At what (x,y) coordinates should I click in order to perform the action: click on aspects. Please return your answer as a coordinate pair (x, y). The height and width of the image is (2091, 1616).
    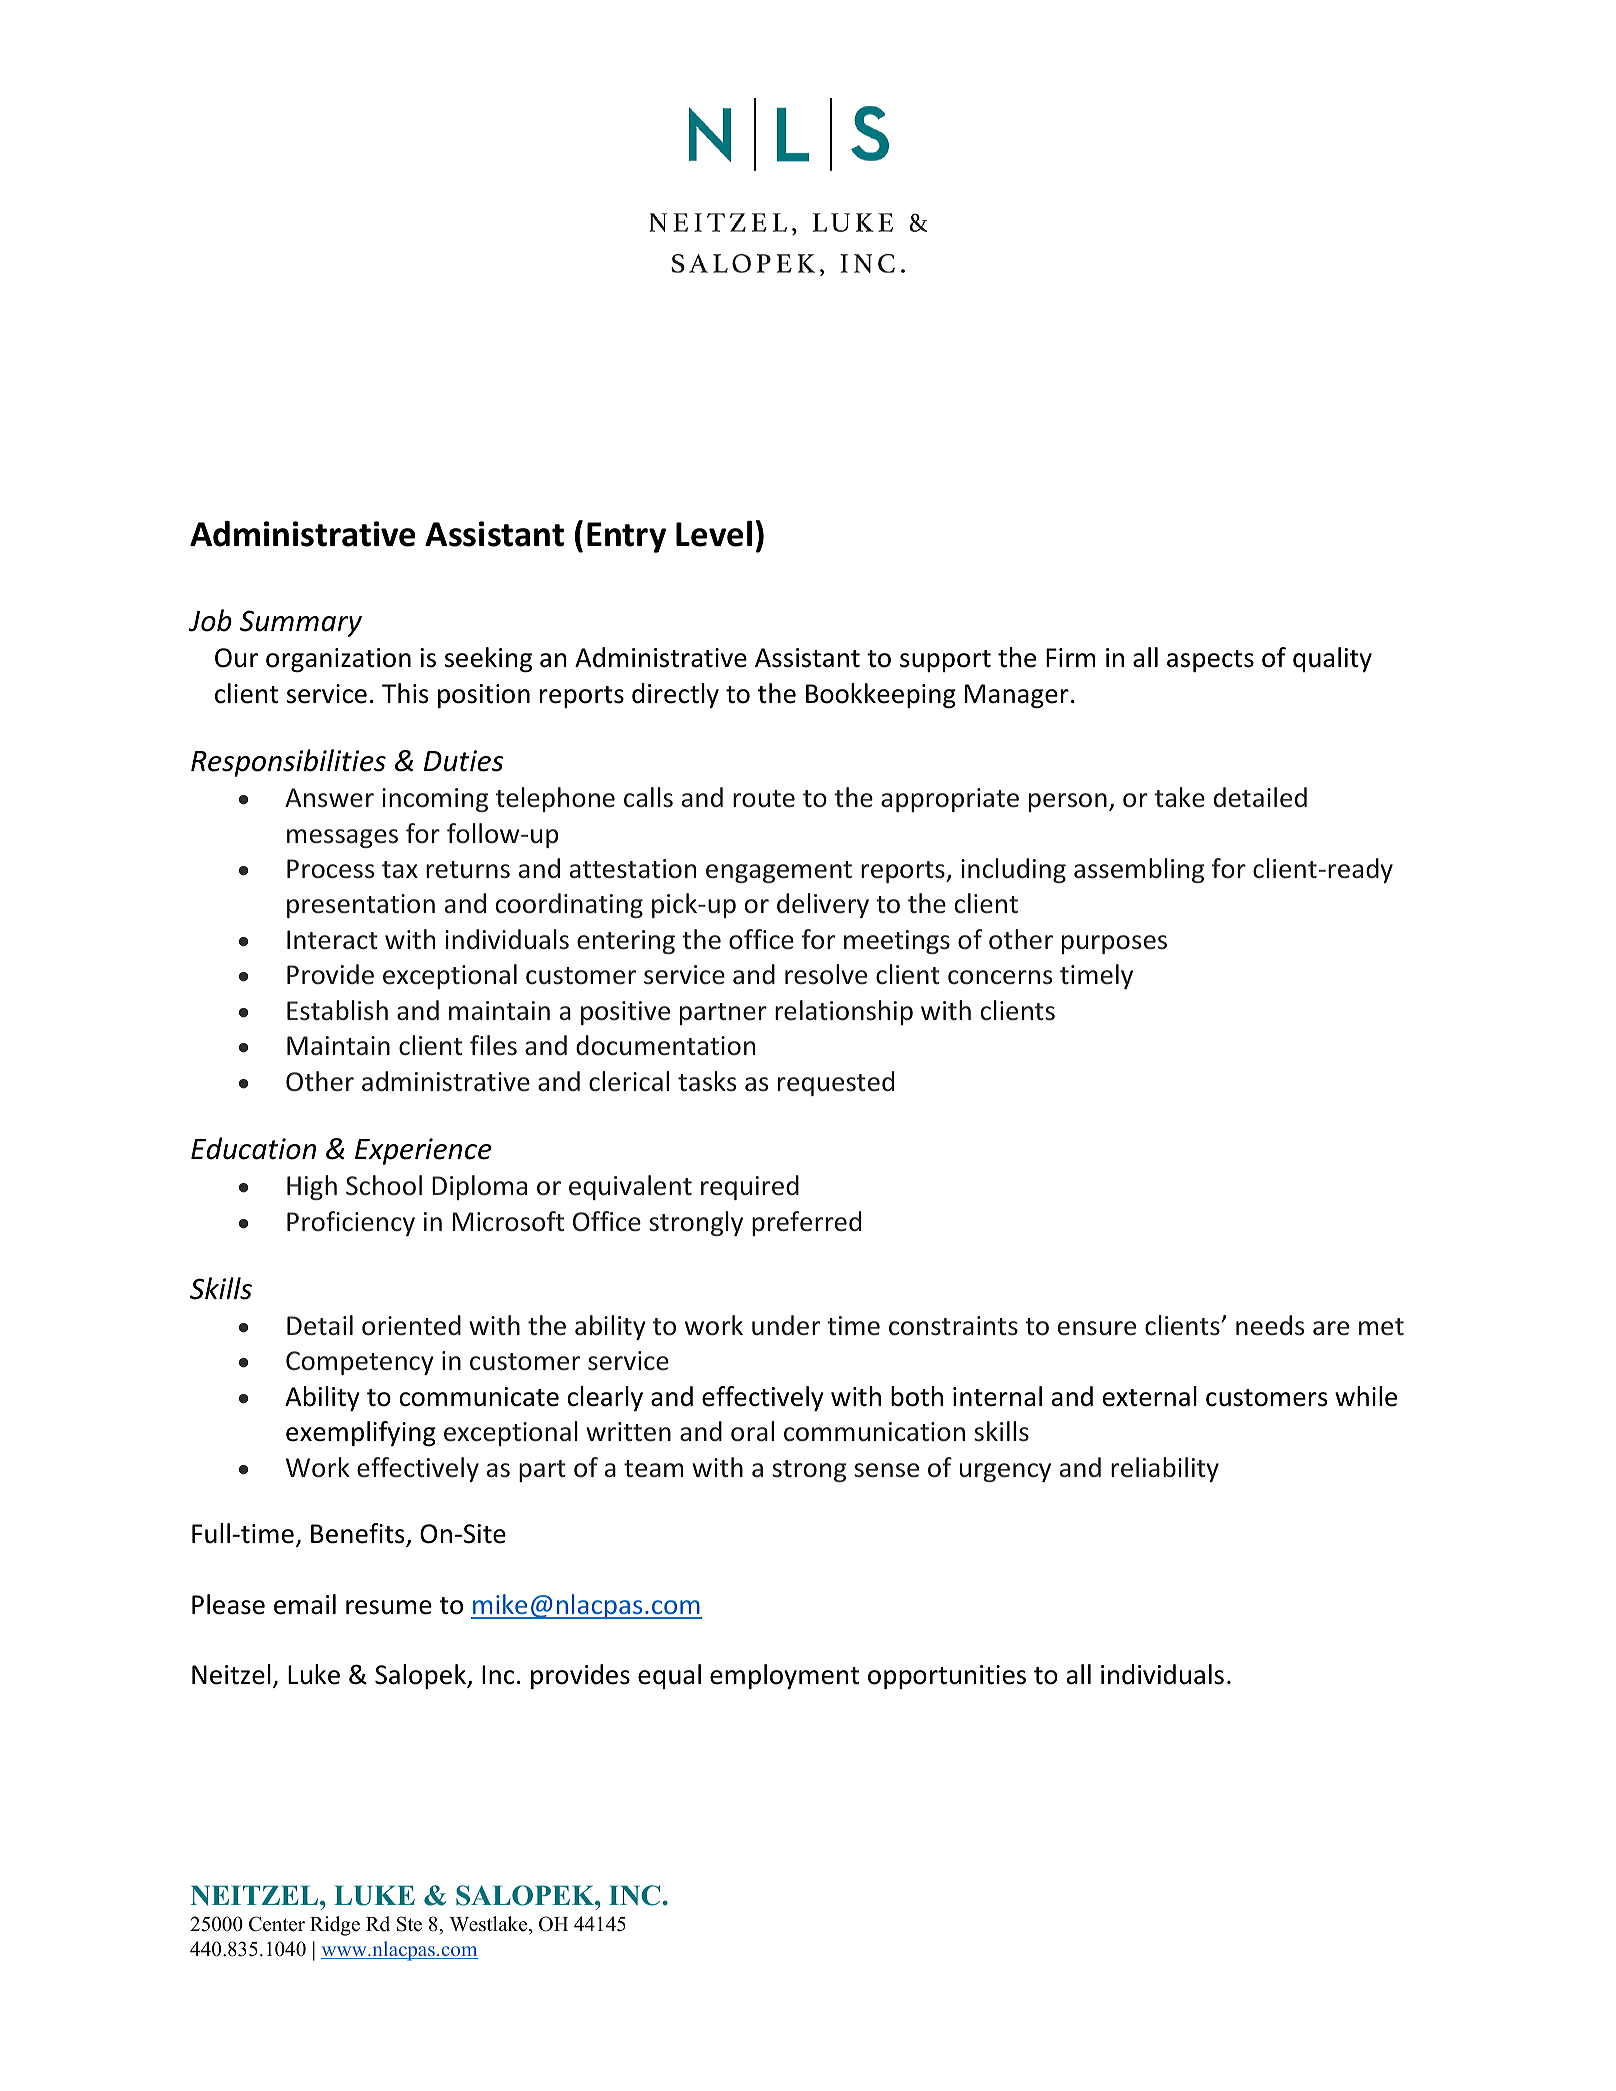
    Looking at the image, I should click on (1210, 661).
